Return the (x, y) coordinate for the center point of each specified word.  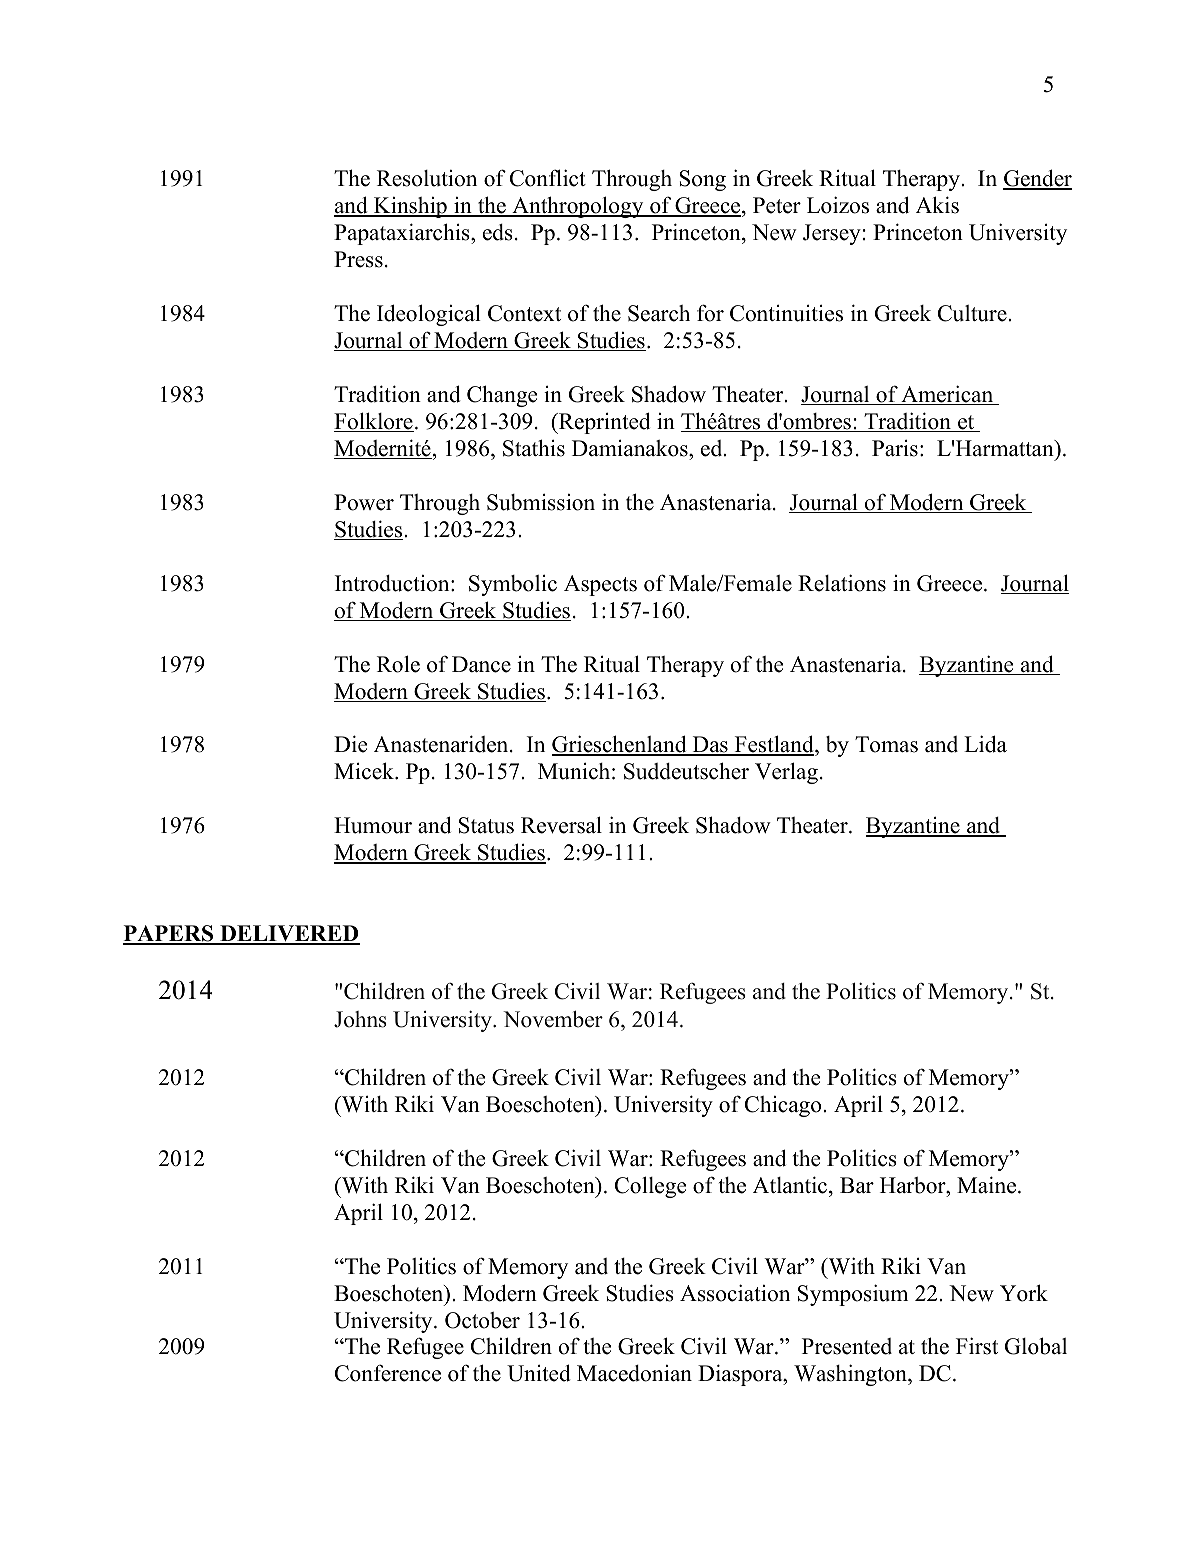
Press (358, 259)
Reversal (561, 825)
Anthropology (578, 207)
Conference (388, 1373)
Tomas (886, 744)
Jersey (832, 234)
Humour (373, 825)
